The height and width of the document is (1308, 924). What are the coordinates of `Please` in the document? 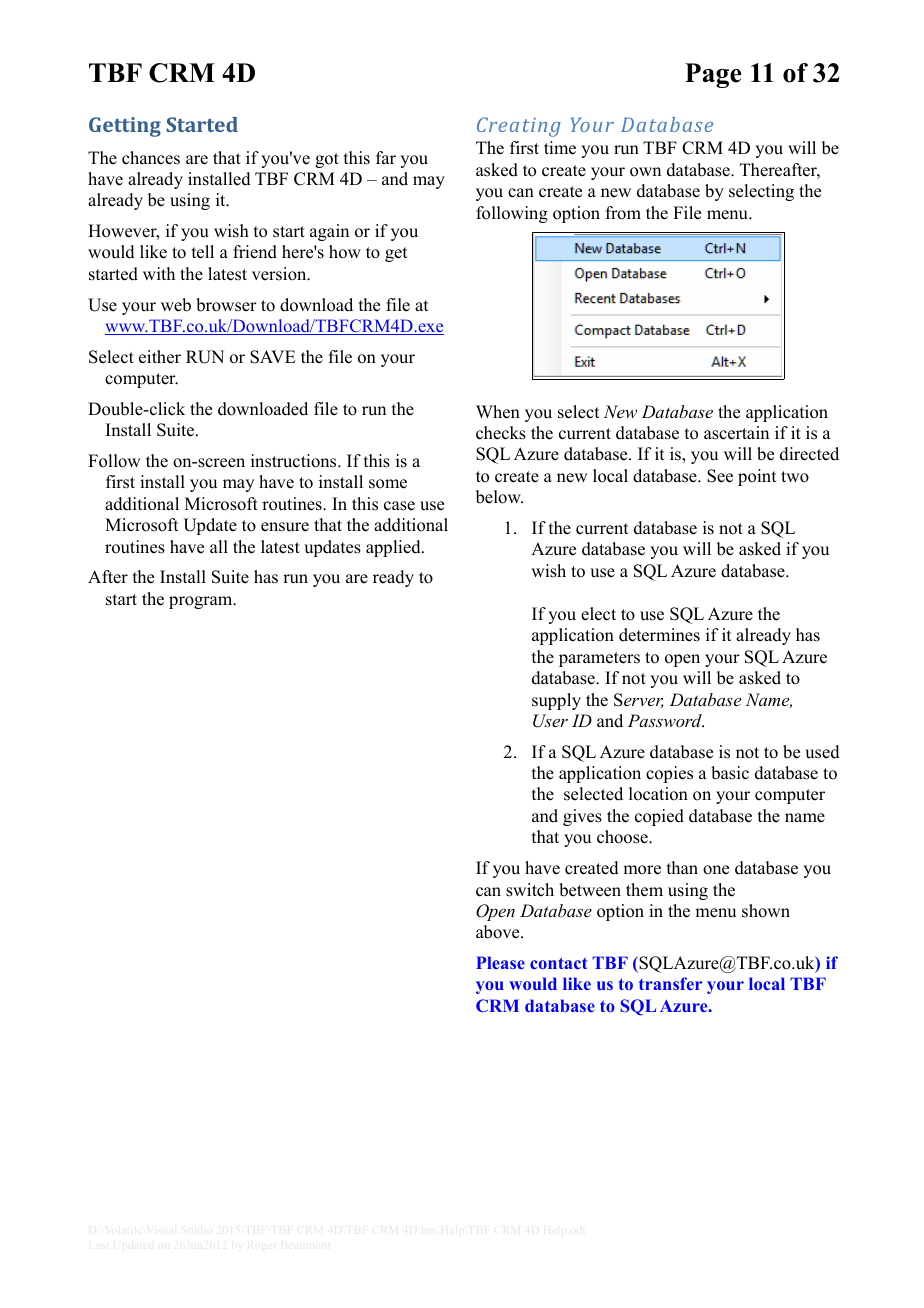 It's located at (500, 962).
